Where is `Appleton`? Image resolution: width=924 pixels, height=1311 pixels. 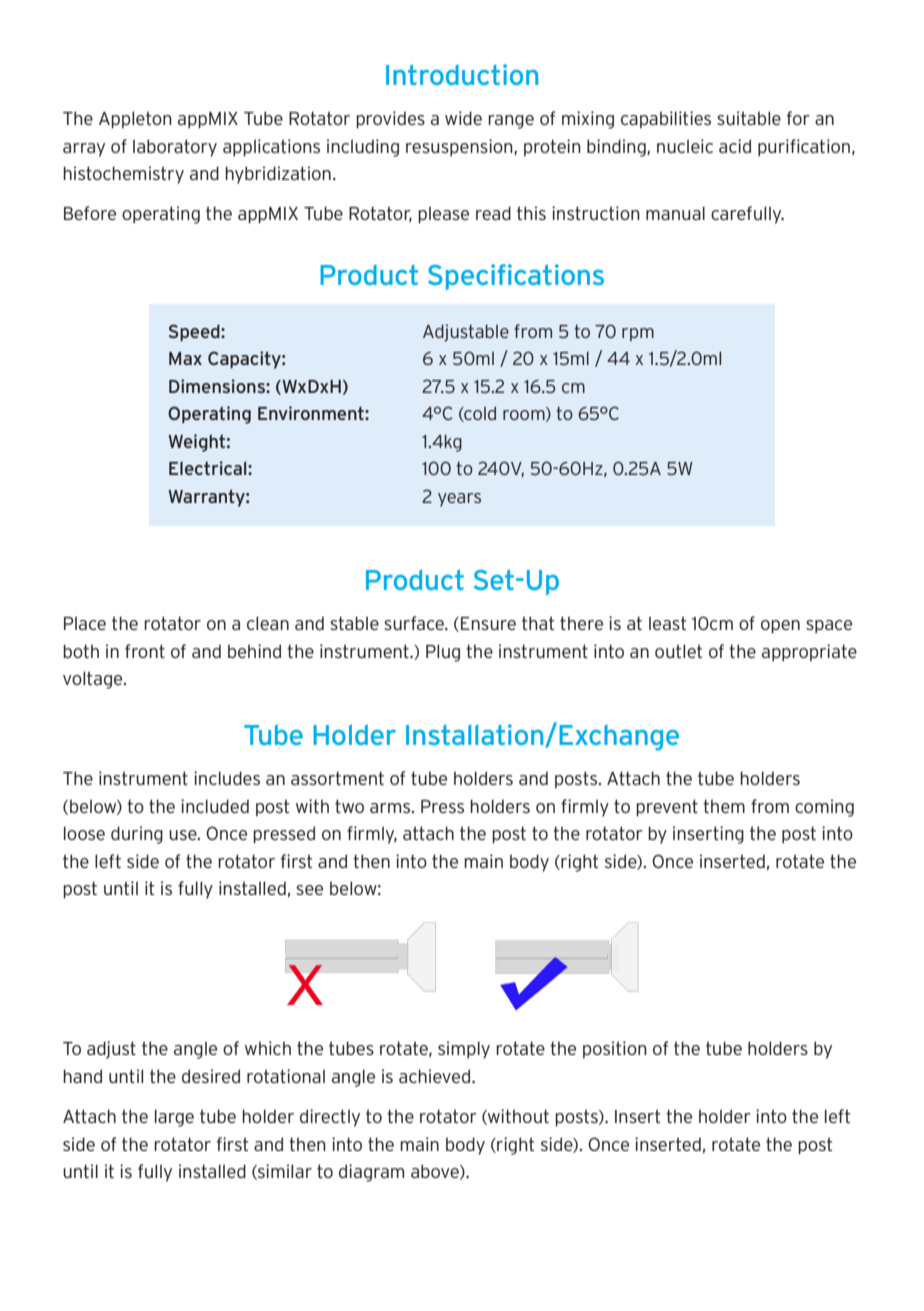
Appleton is located at coordinates (135, 120).
